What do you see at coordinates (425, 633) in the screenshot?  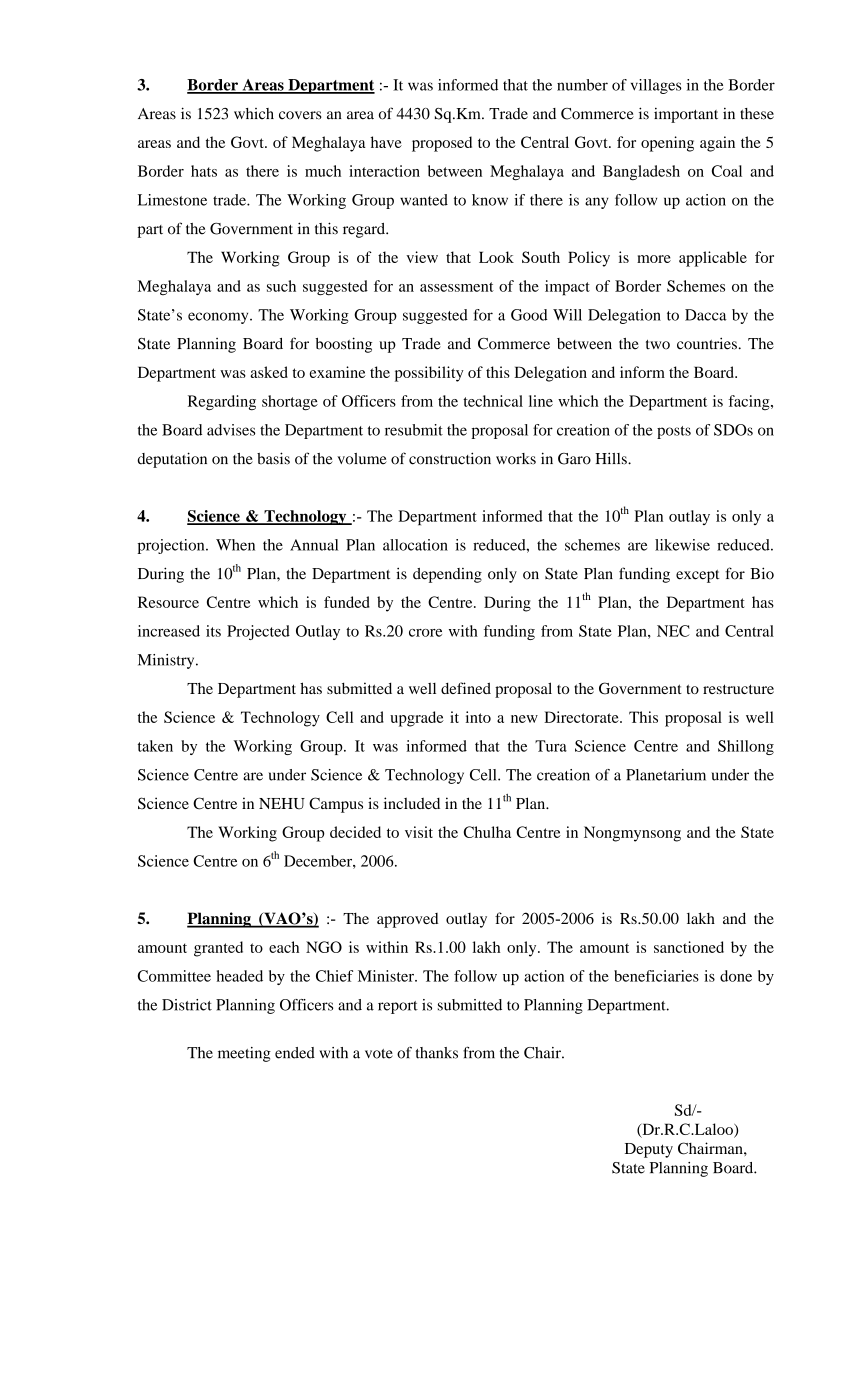 I see `crore` at bounding box center [425, 633].
